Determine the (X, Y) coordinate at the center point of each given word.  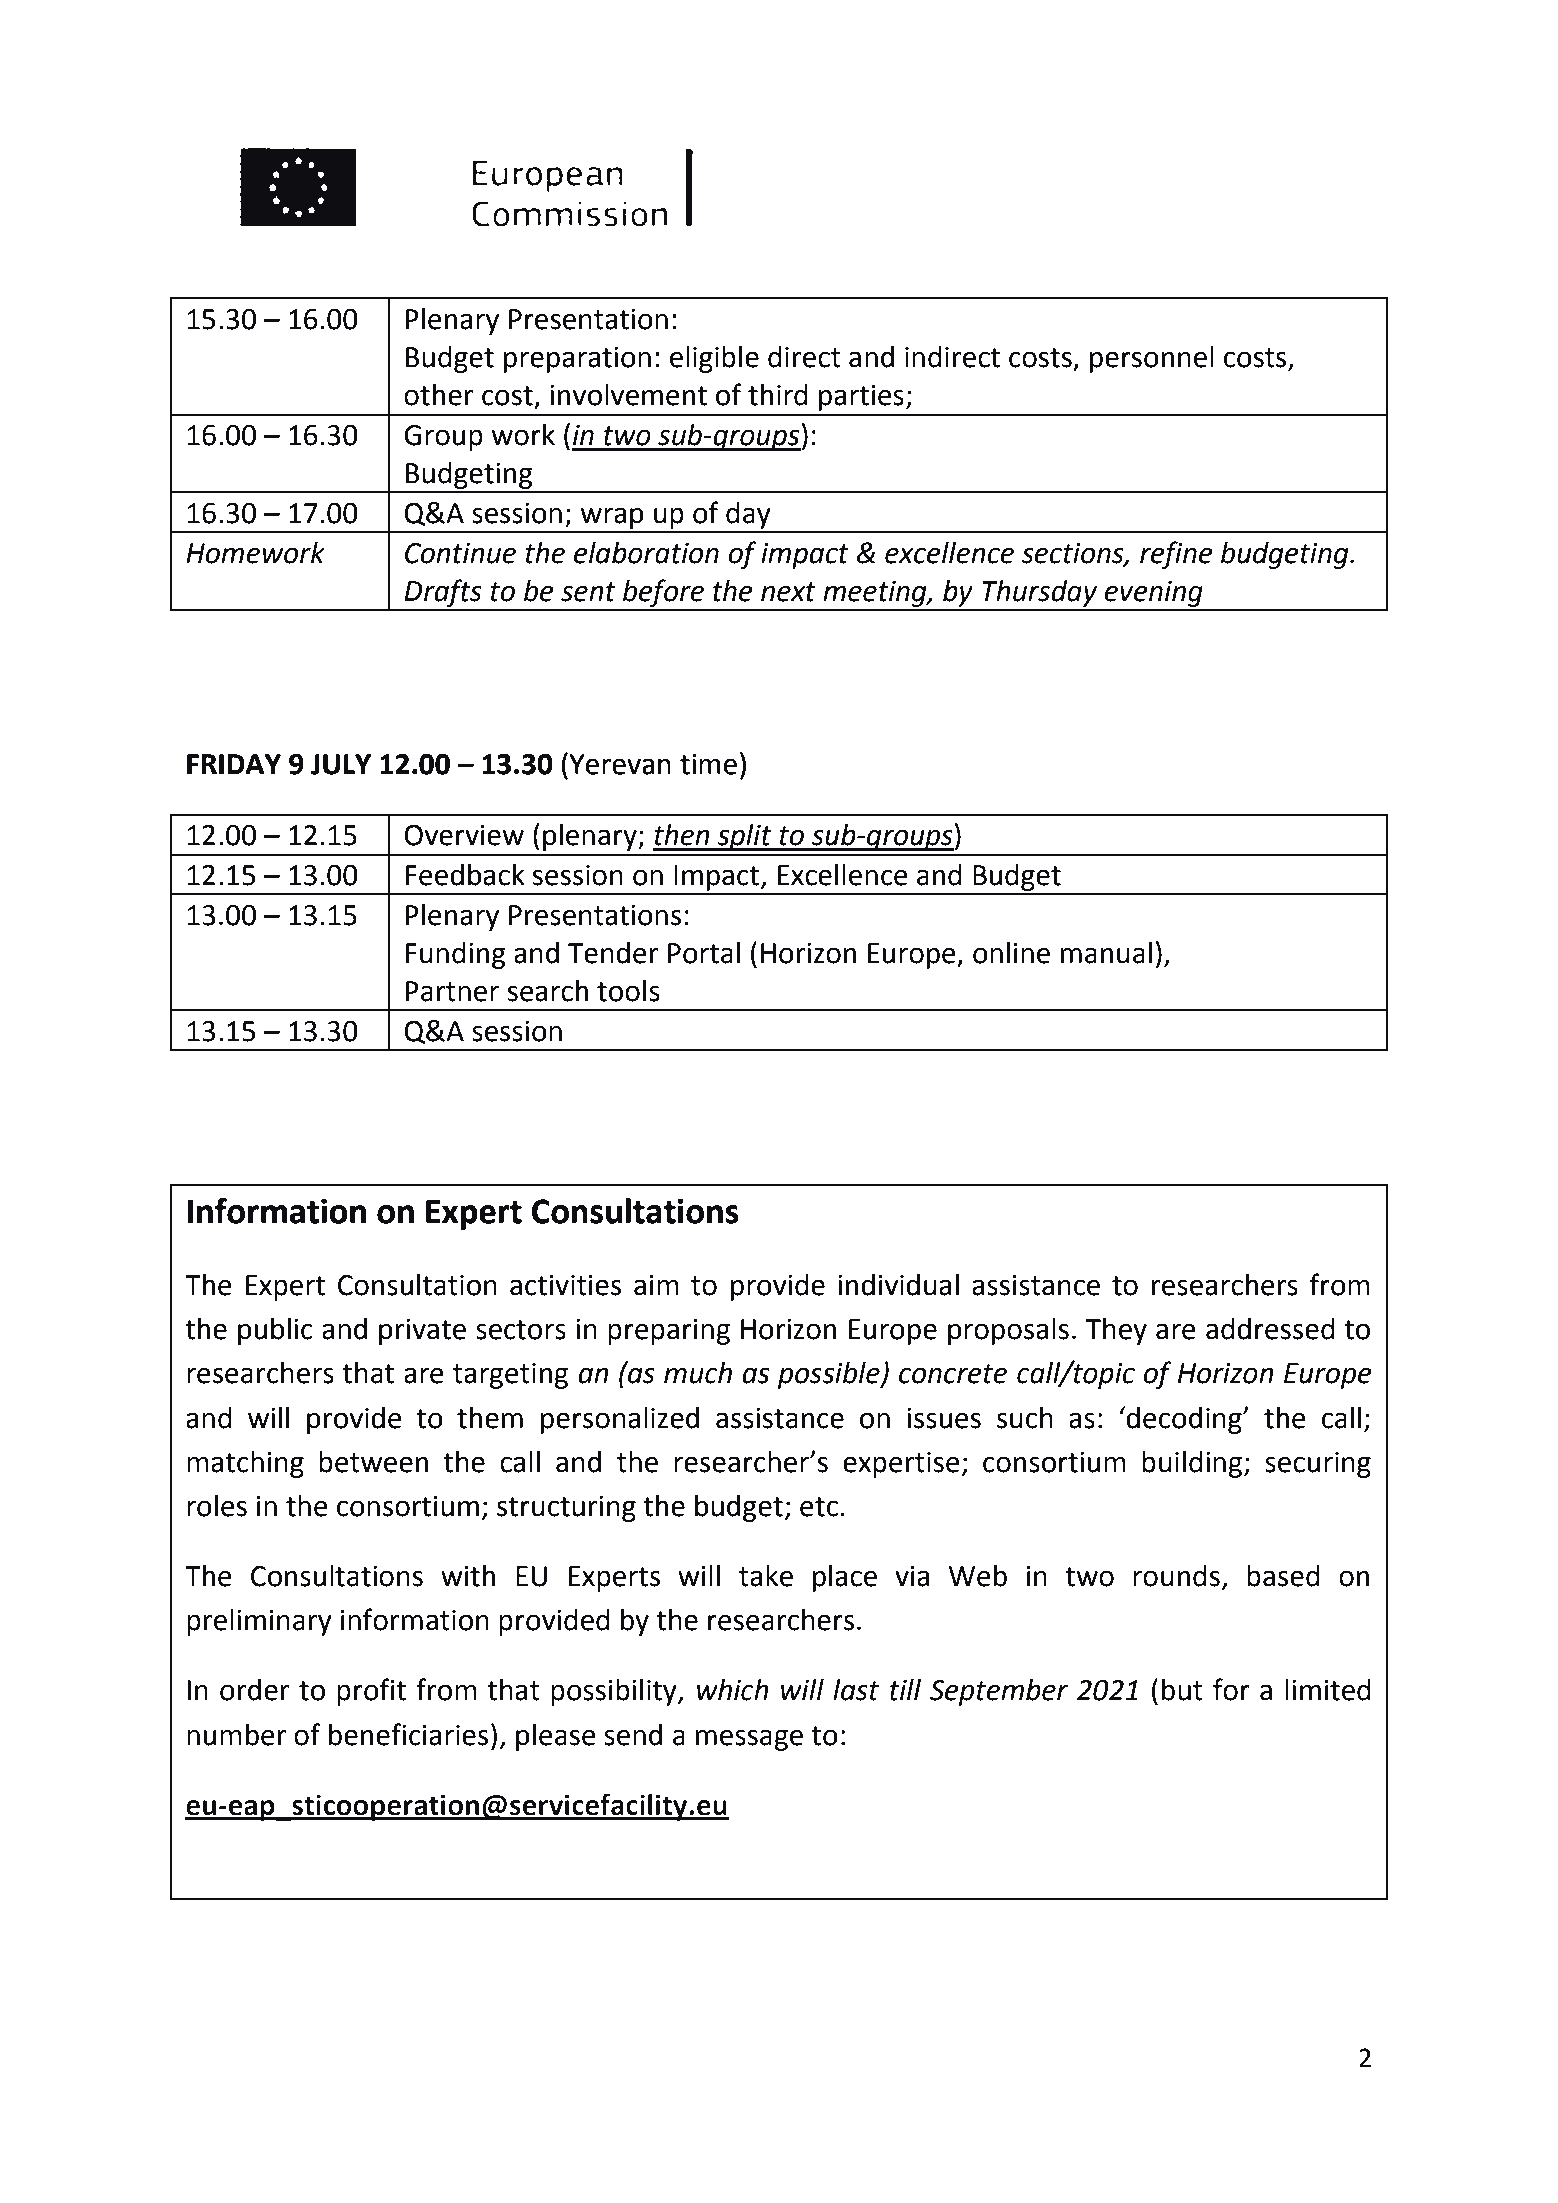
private (422, 1332)
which (733, 1690)
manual (1106, 953)
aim (656, 1285)
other (438, 395)
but (1182, 1690)
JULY (341, 764)
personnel (1152, 359)
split (744, 837)
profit (371, 1692)
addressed (1270, 1329)
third (778, 395)
